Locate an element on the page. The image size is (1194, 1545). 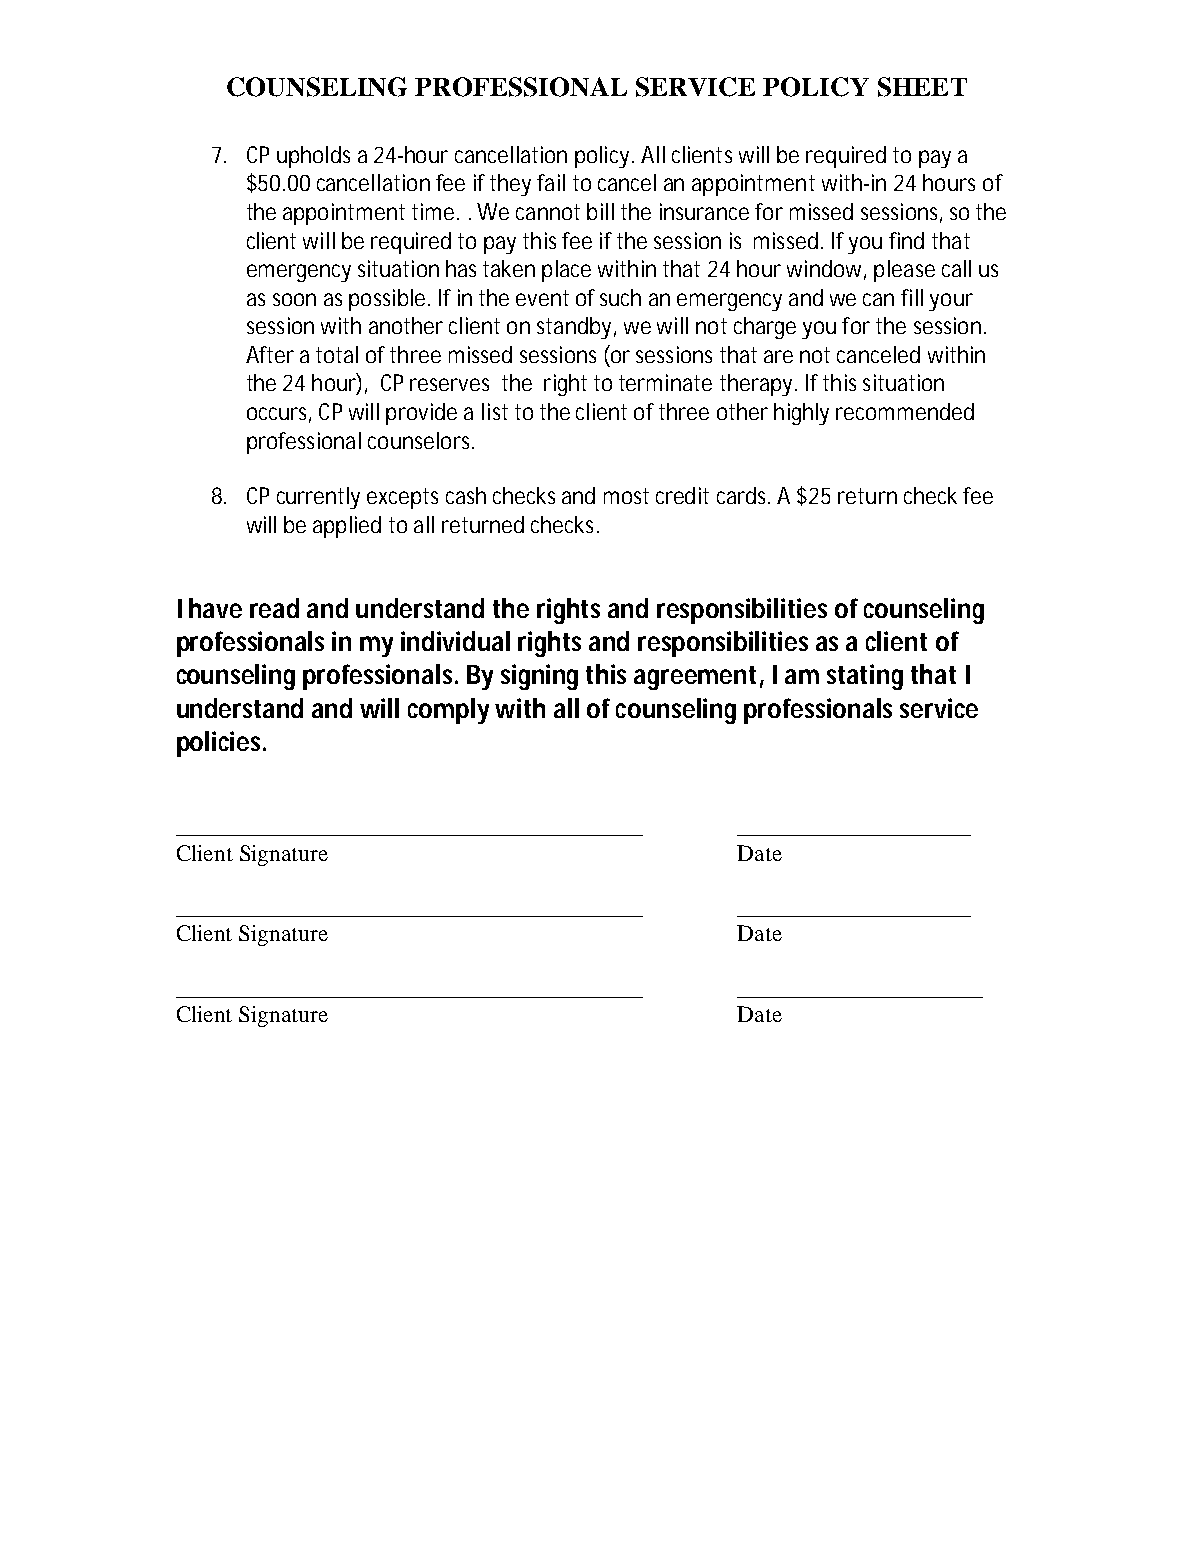
occurs is located at coordinates (276, 413).
